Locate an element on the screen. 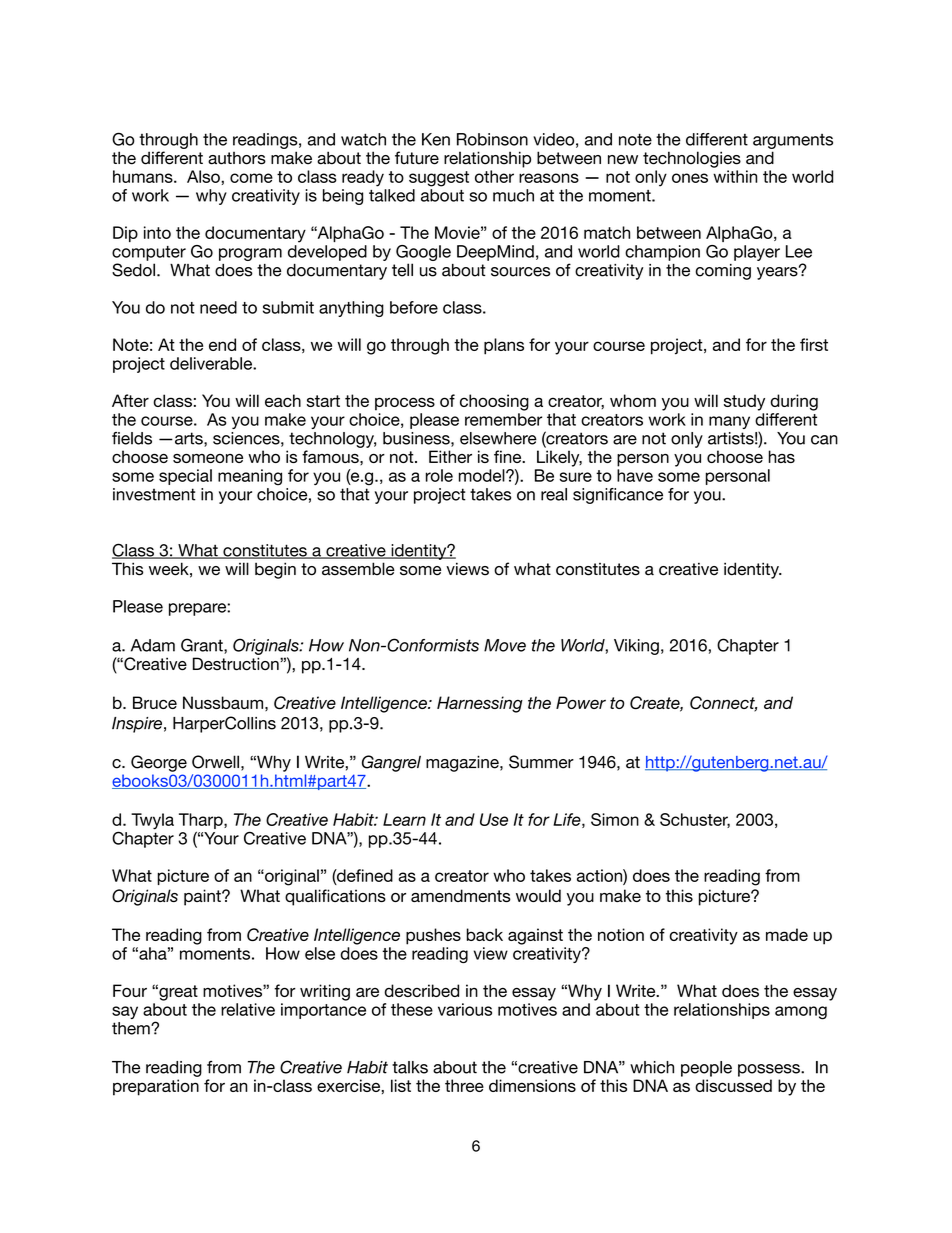 This screenshot has height=1233, width=952. Also is located at coordinates (204, 176).
